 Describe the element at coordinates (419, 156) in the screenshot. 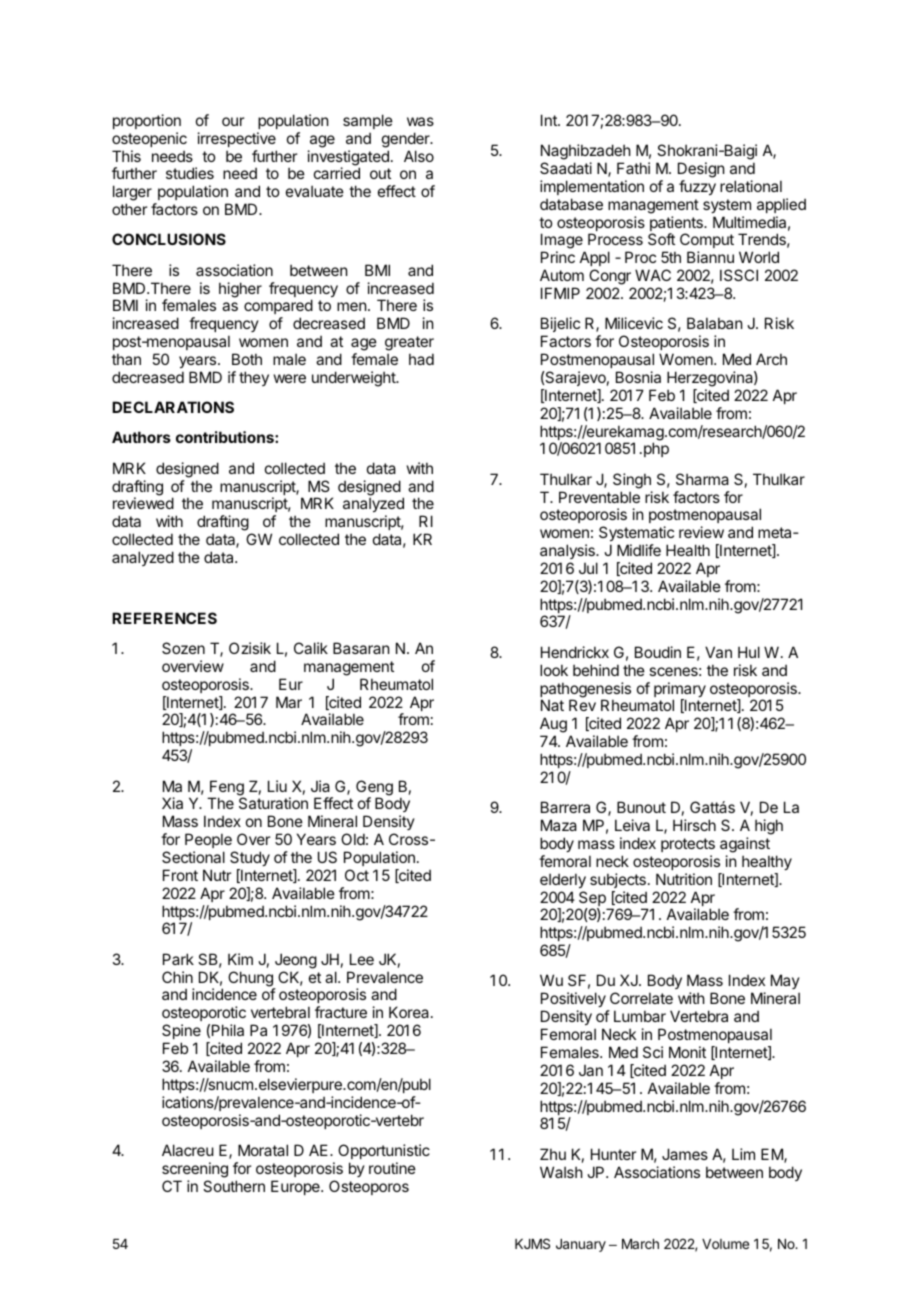

I see `Also` at that location.
